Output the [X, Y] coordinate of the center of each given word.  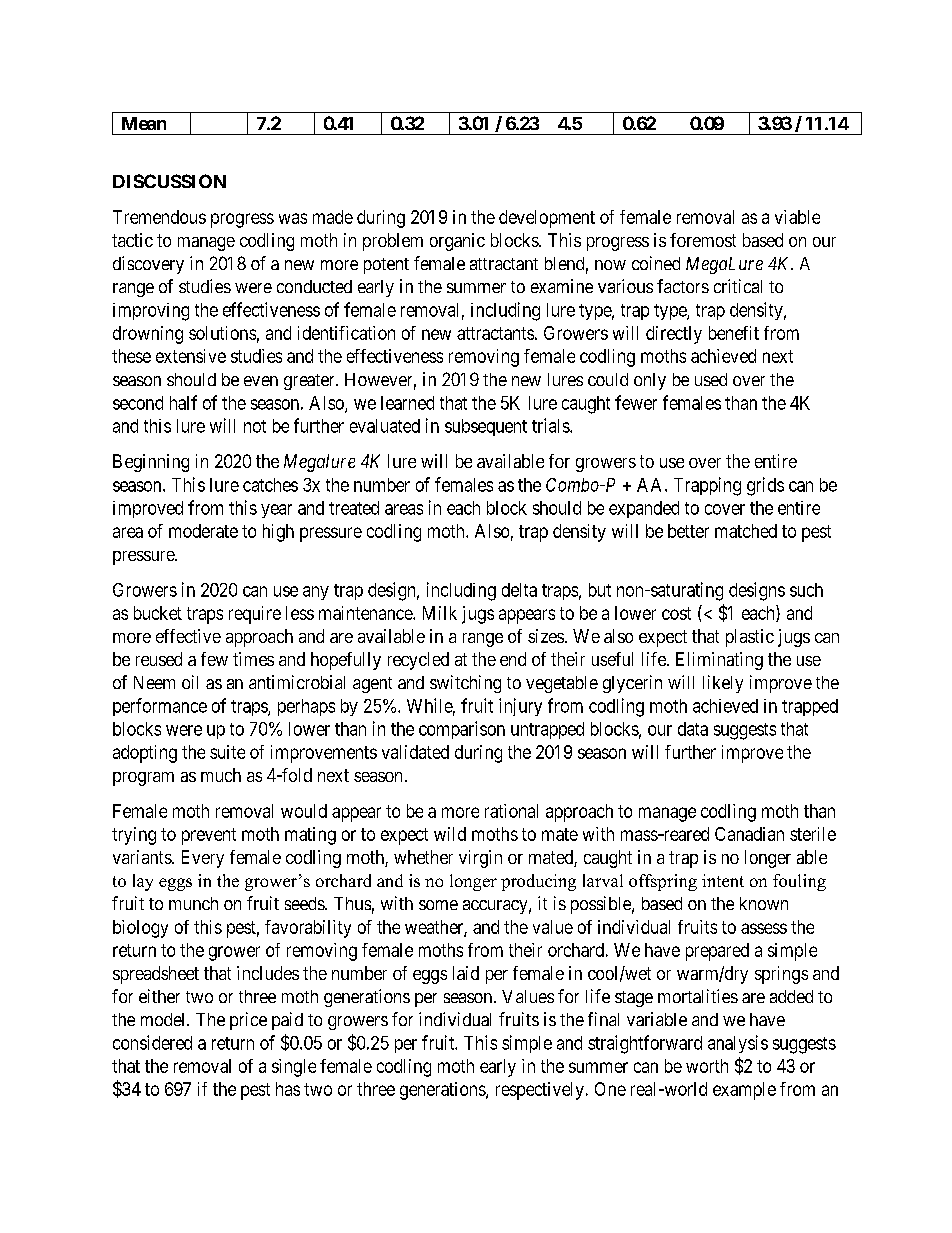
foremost [703, 240]
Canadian [749, 834]
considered [152, 1042]
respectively [540, 1091]
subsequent [486, 427]
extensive [191, 356]
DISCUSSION [169, 181]
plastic [750, 638]
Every [203, 859]
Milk [440, 613]
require [255, 615]
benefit [734, 333]
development [547, 219]
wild [450, 834]
